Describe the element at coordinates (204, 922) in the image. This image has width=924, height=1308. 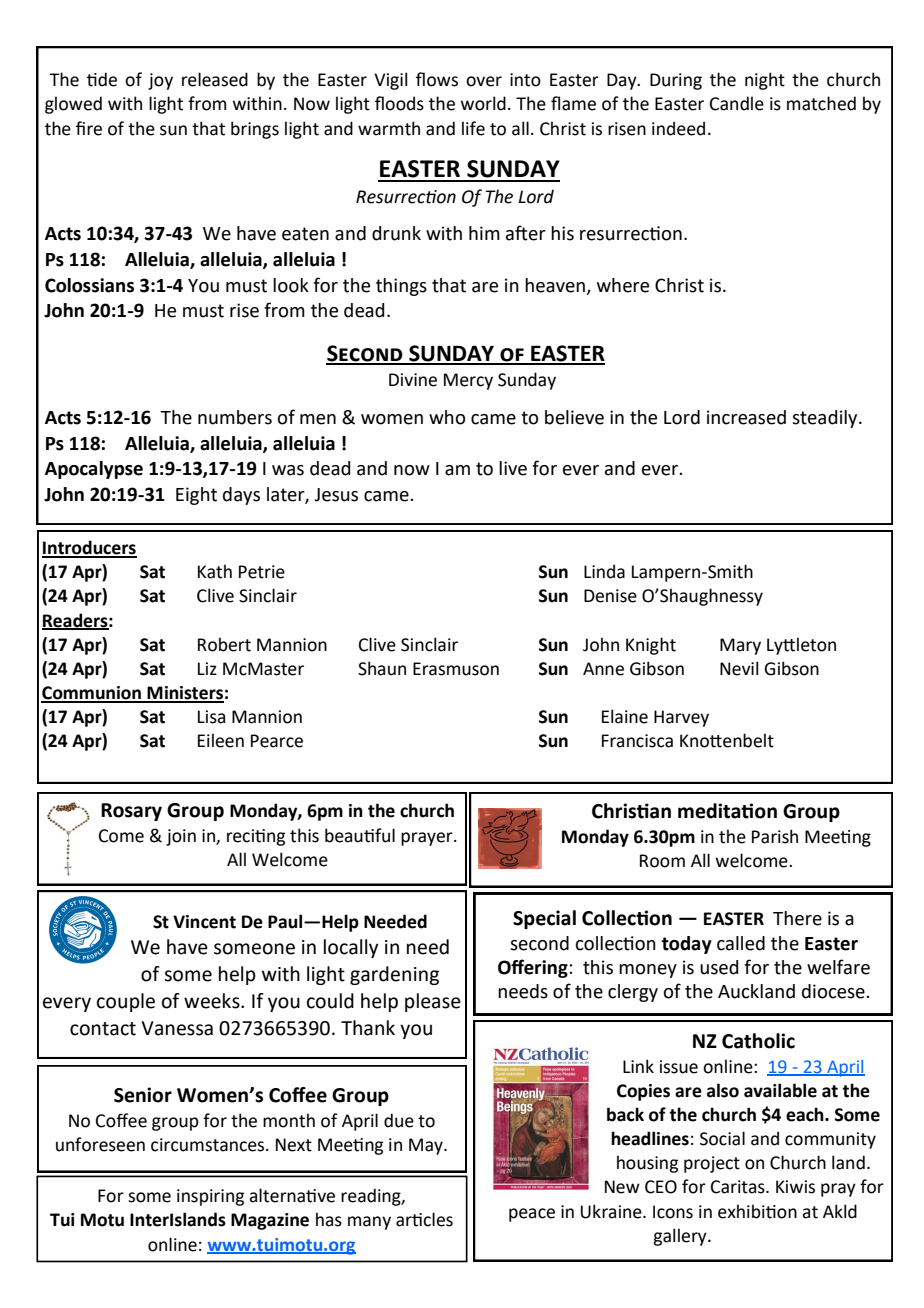
I see `Vincent` at that location.
